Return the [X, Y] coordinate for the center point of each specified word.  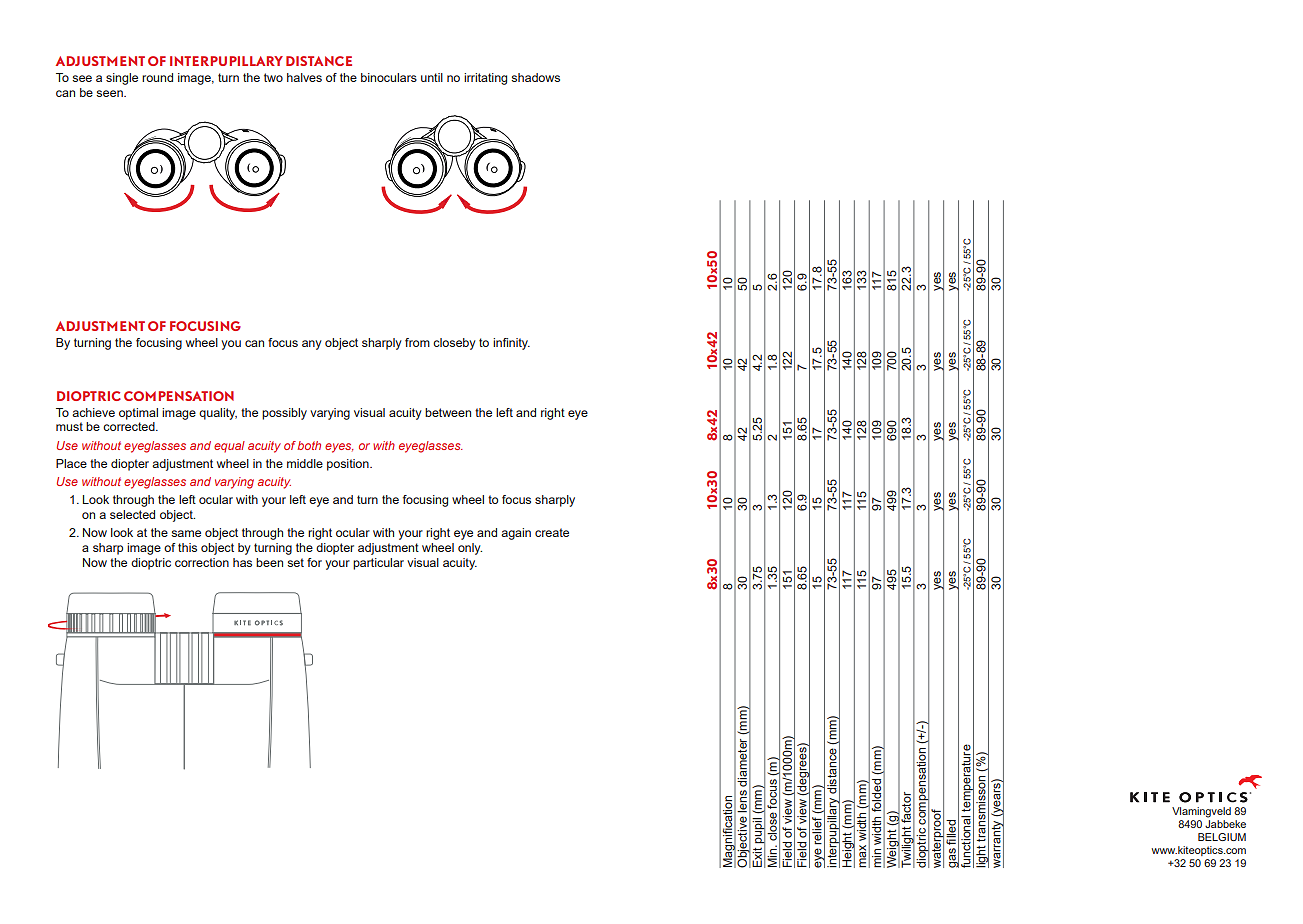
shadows [535, 77]
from [417, 342]
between [448, 412]
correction [202, 562]
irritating [485, 79]
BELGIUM [1222, 837]
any [312, 345]
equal [229, 447]
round [157, 77]
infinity [511, 344]
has [242, 562]
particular [378, 564]
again [516, 534]
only [470, 549]
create [552, 532]
